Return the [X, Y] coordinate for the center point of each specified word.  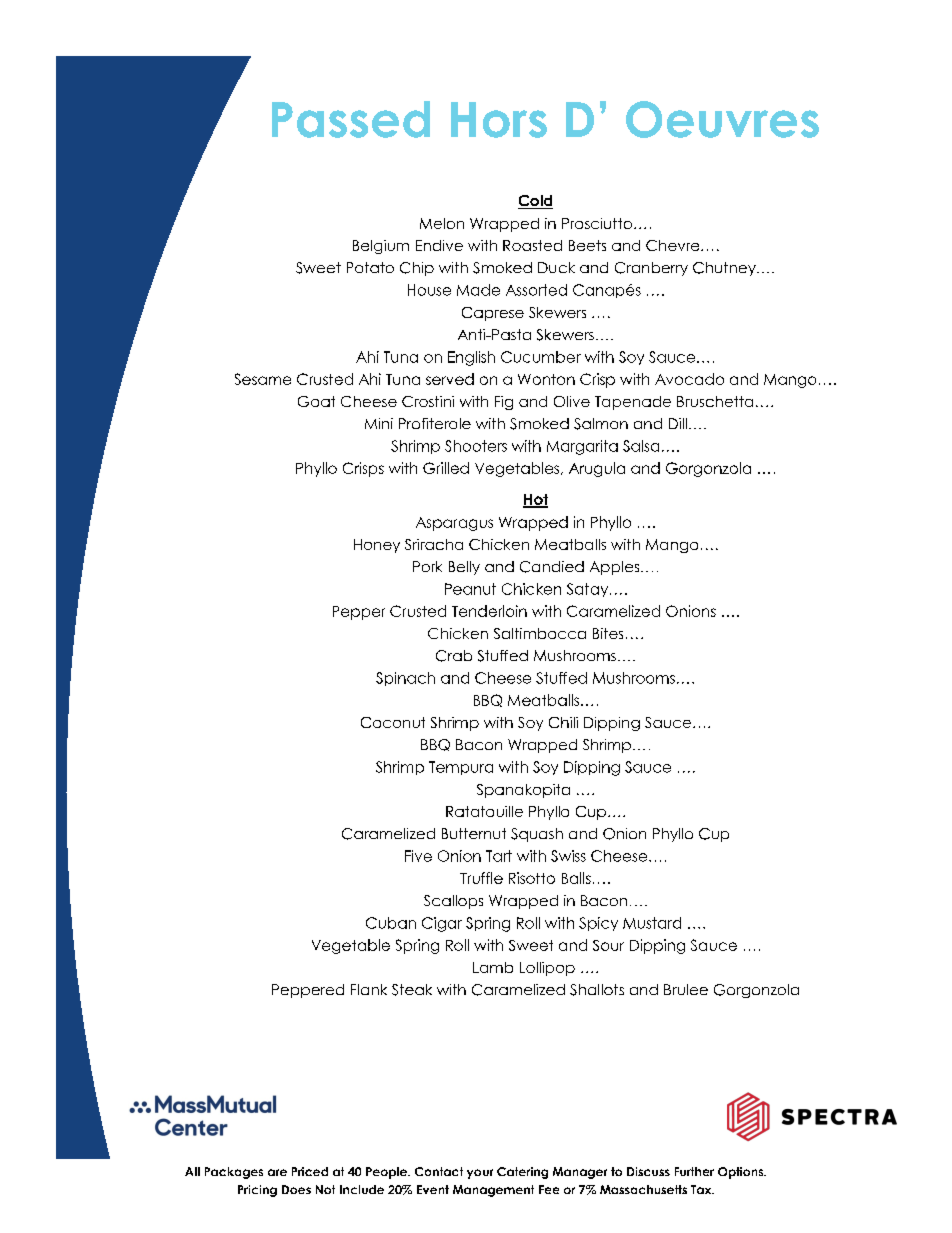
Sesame [263, 379]
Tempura [461, 768]
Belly [464, 568]
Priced [310, 1171]
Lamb [493, 967]
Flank [369, 989]
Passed [351, 119]
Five [418, 856]
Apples [616, 568]
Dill [678, 423]
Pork [427, 566]
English [471, 358]
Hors [499, 120]
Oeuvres [722, 119]
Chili [563, 722]
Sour [608, 945]
